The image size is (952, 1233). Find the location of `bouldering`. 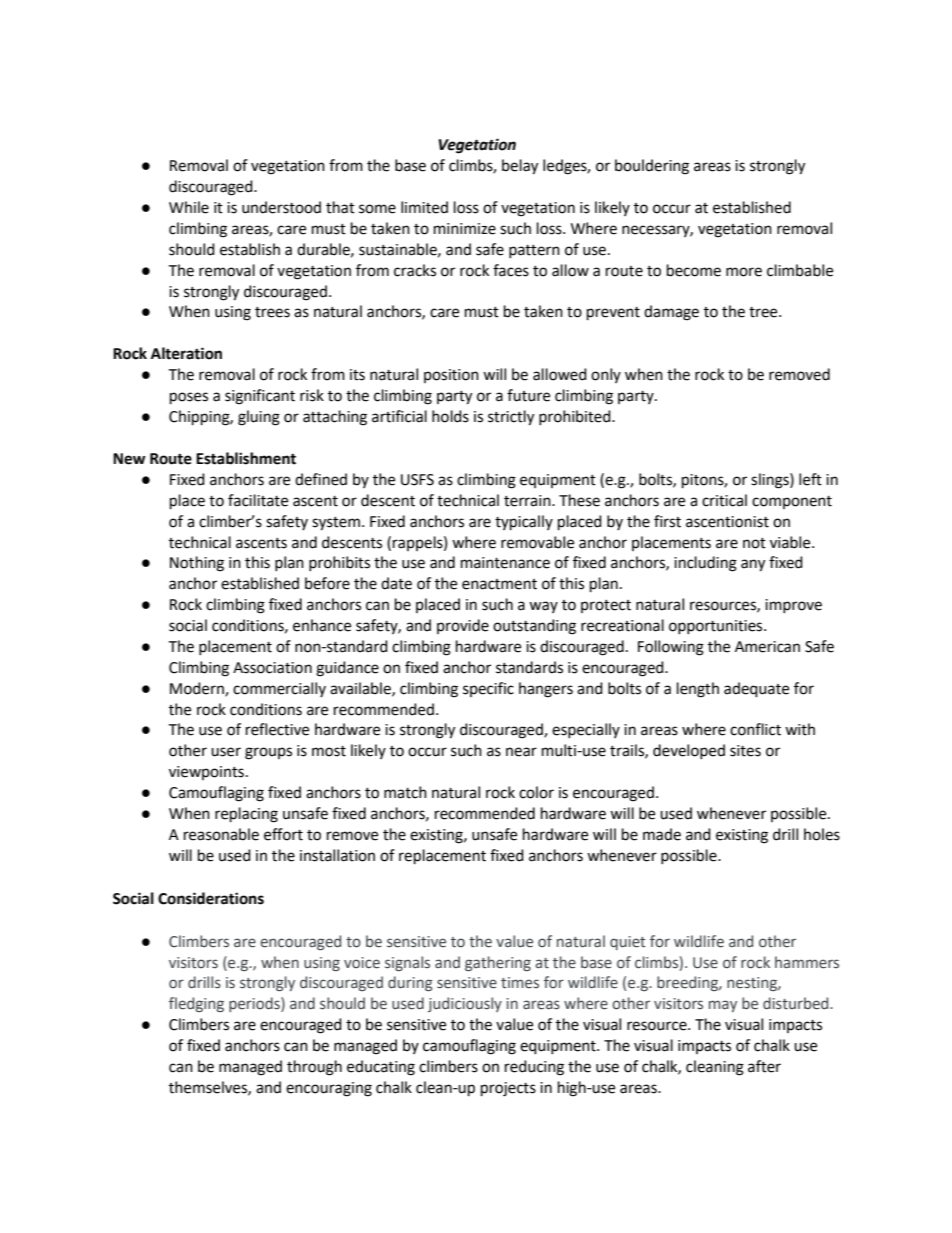

bouldering is located at coordinates (652, 167).
